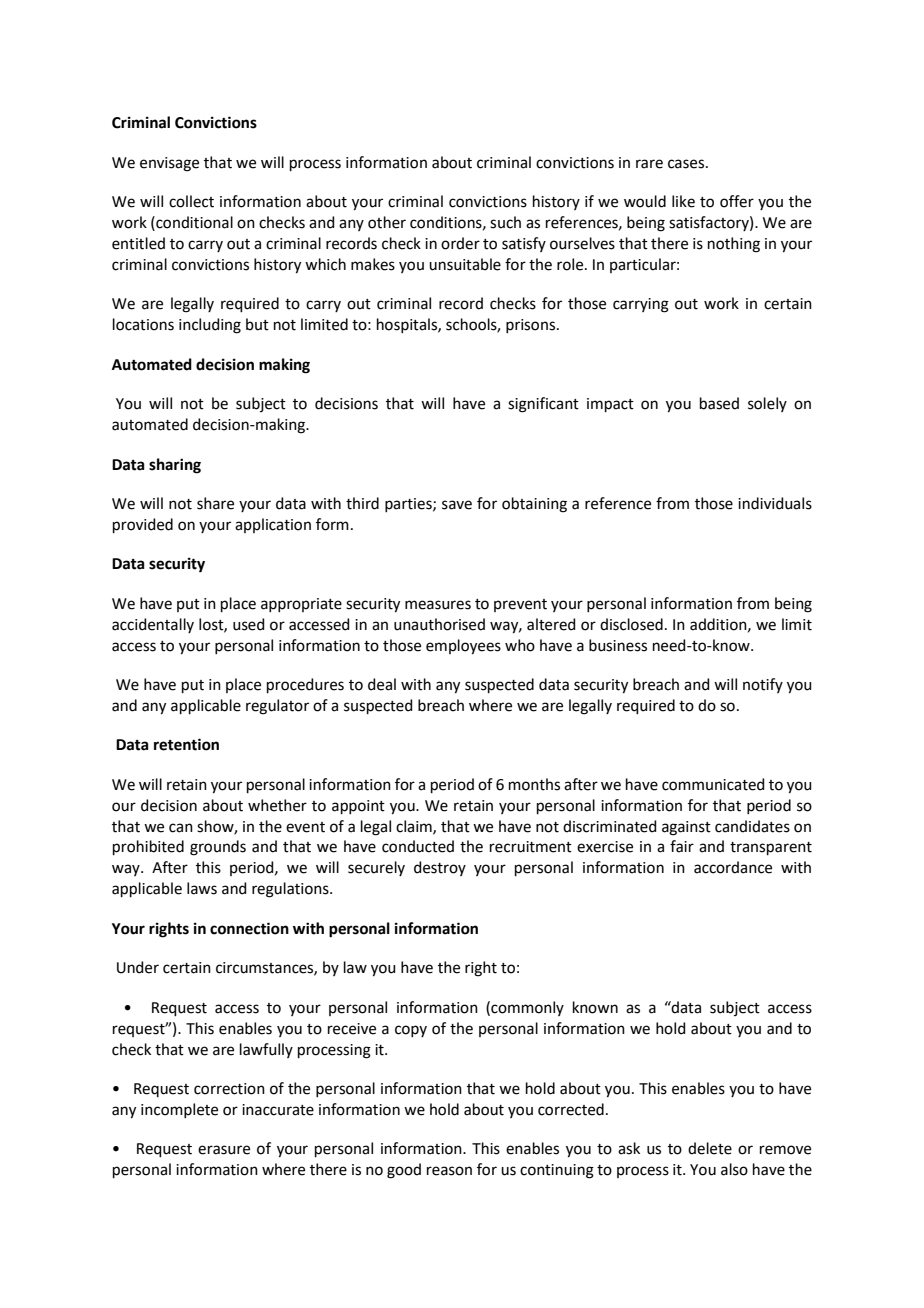 This document has width=924, height=1308. What do you see at coordinates (218, 848) in the document?
I see `grounds` at bounding box center [218, 848].
